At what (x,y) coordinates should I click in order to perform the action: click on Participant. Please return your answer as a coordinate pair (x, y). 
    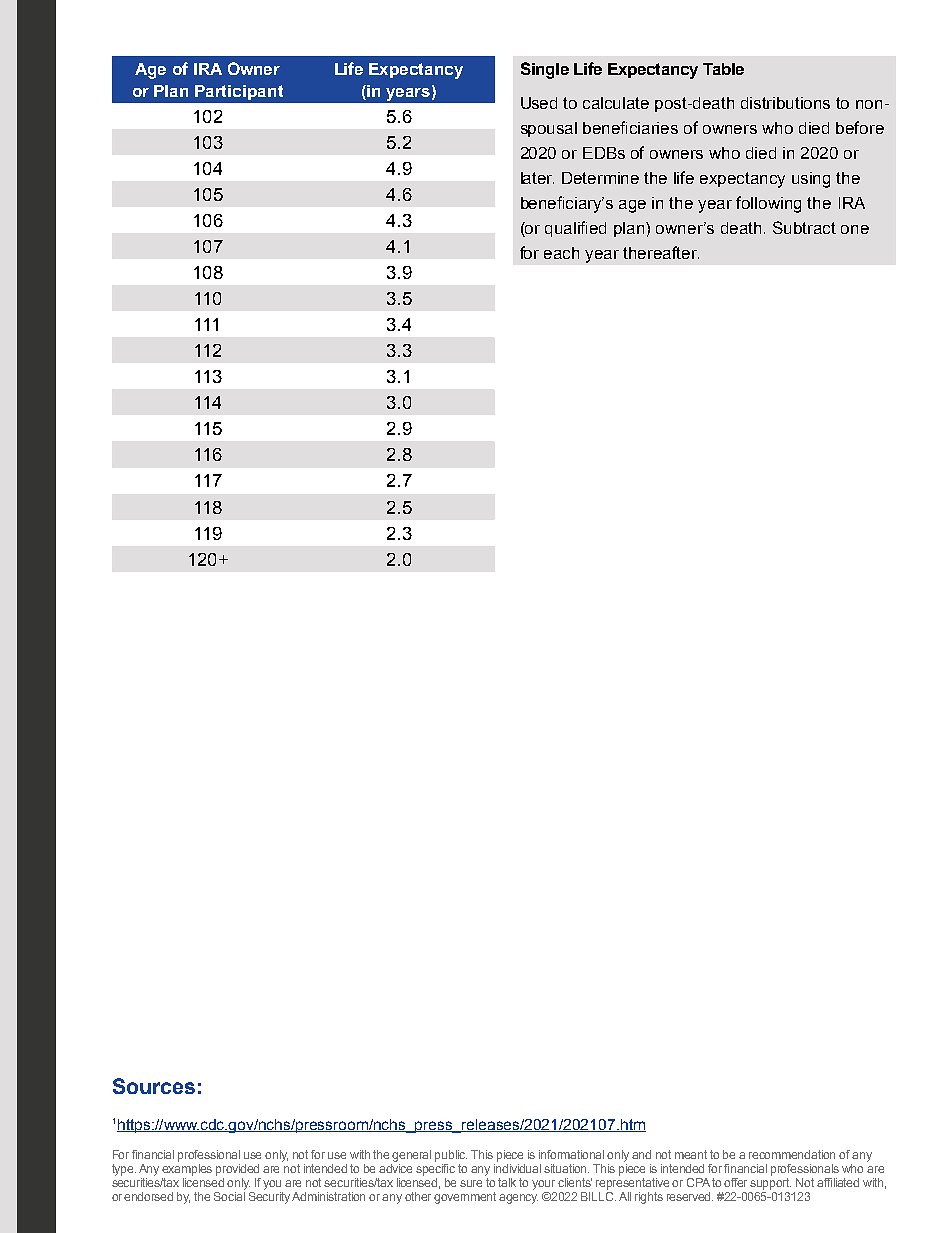
    Looking at the image, I should click on (239, 92).
